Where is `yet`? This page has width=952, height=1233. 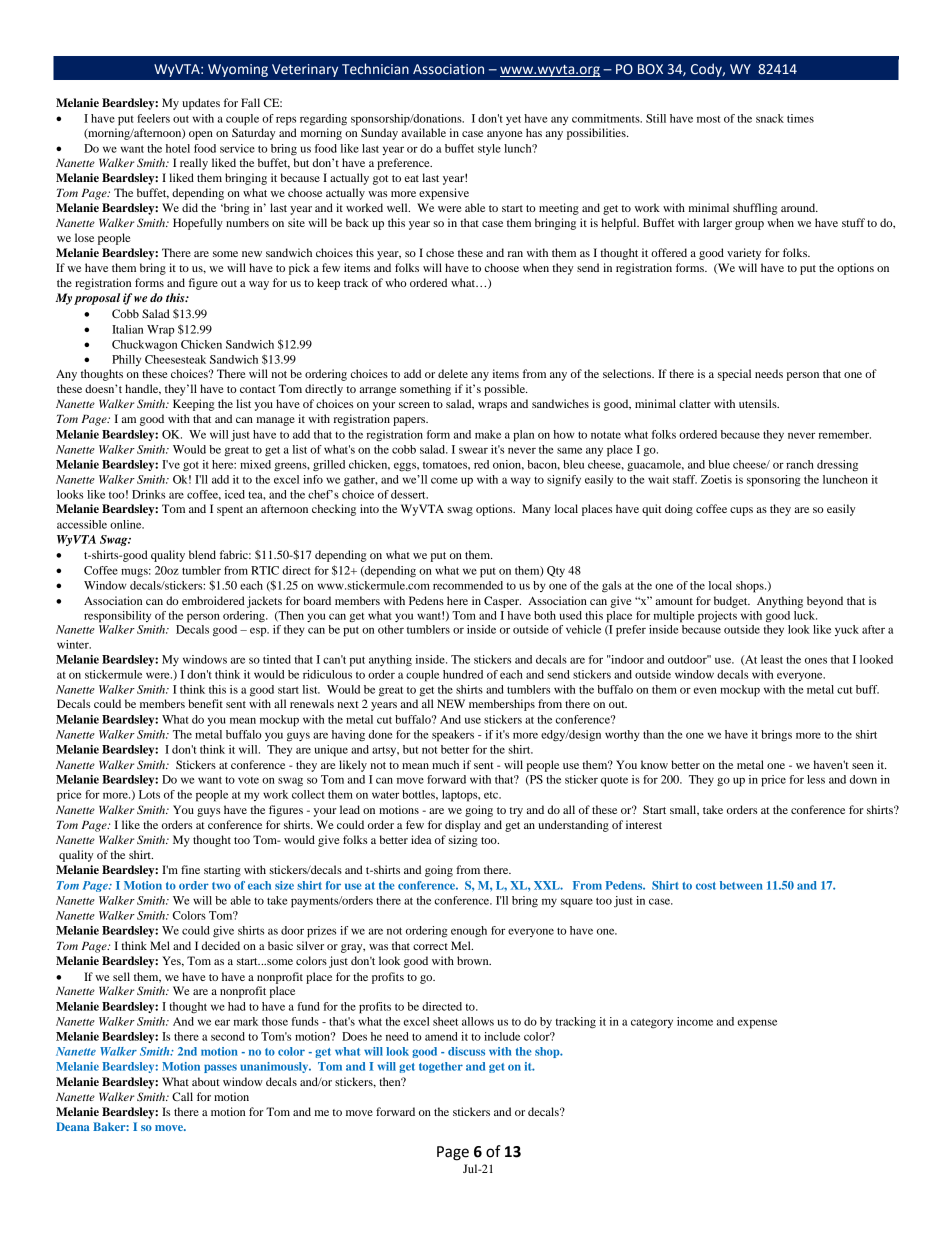
yet is located at coordinates (513, 120).
